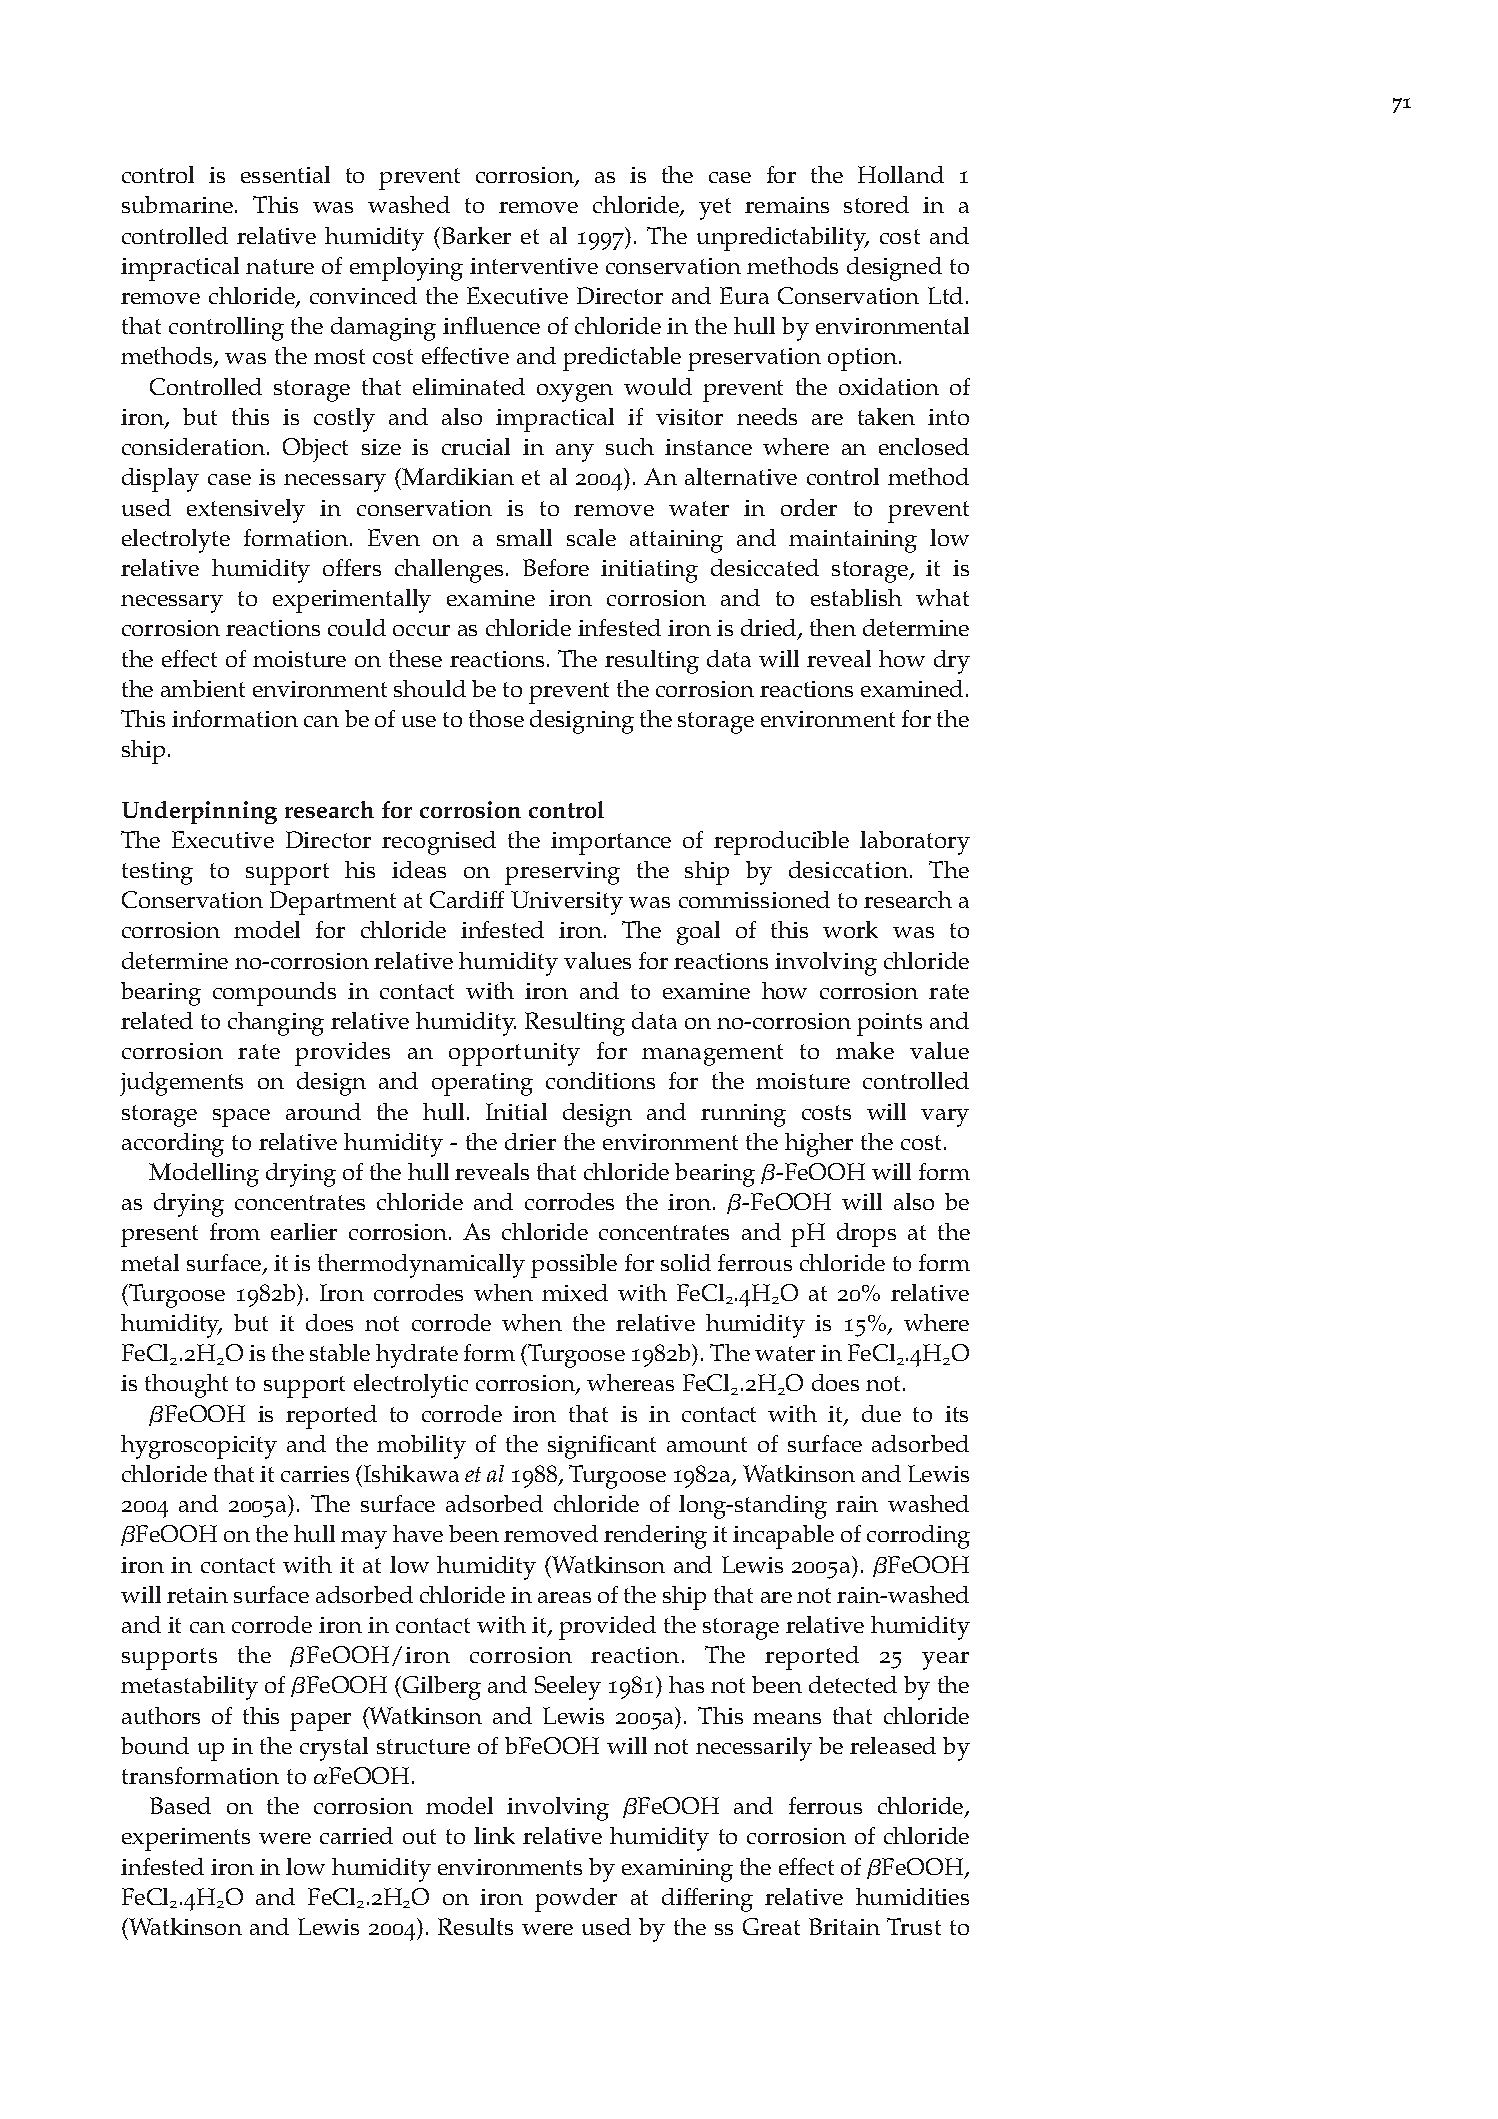 This page has height=2119, width=1498. Describe the element at coordinates (514, 1054) in the page. I see `opportunity` at that location.
